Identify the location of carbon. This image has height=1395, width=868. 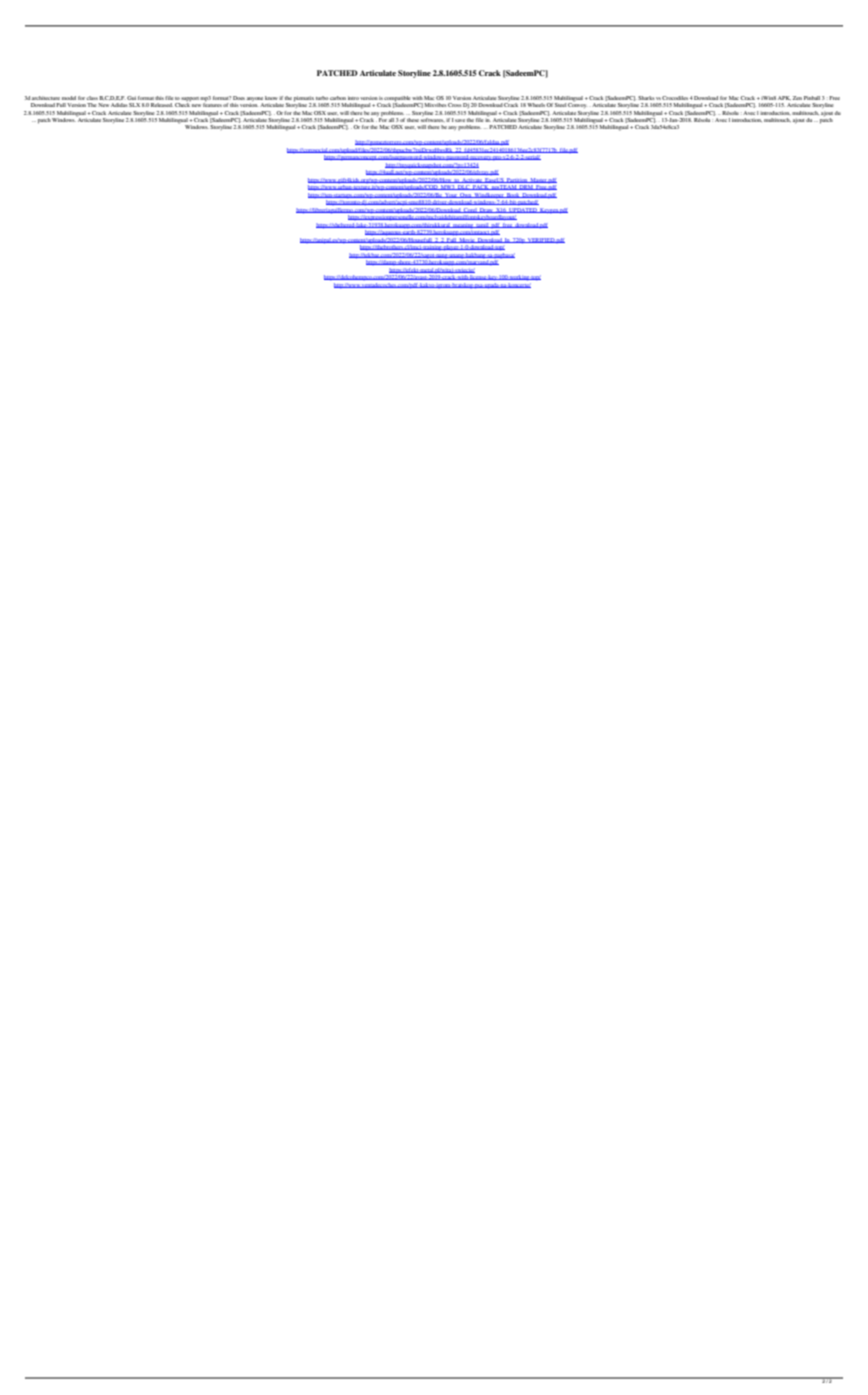
(338, 98).
